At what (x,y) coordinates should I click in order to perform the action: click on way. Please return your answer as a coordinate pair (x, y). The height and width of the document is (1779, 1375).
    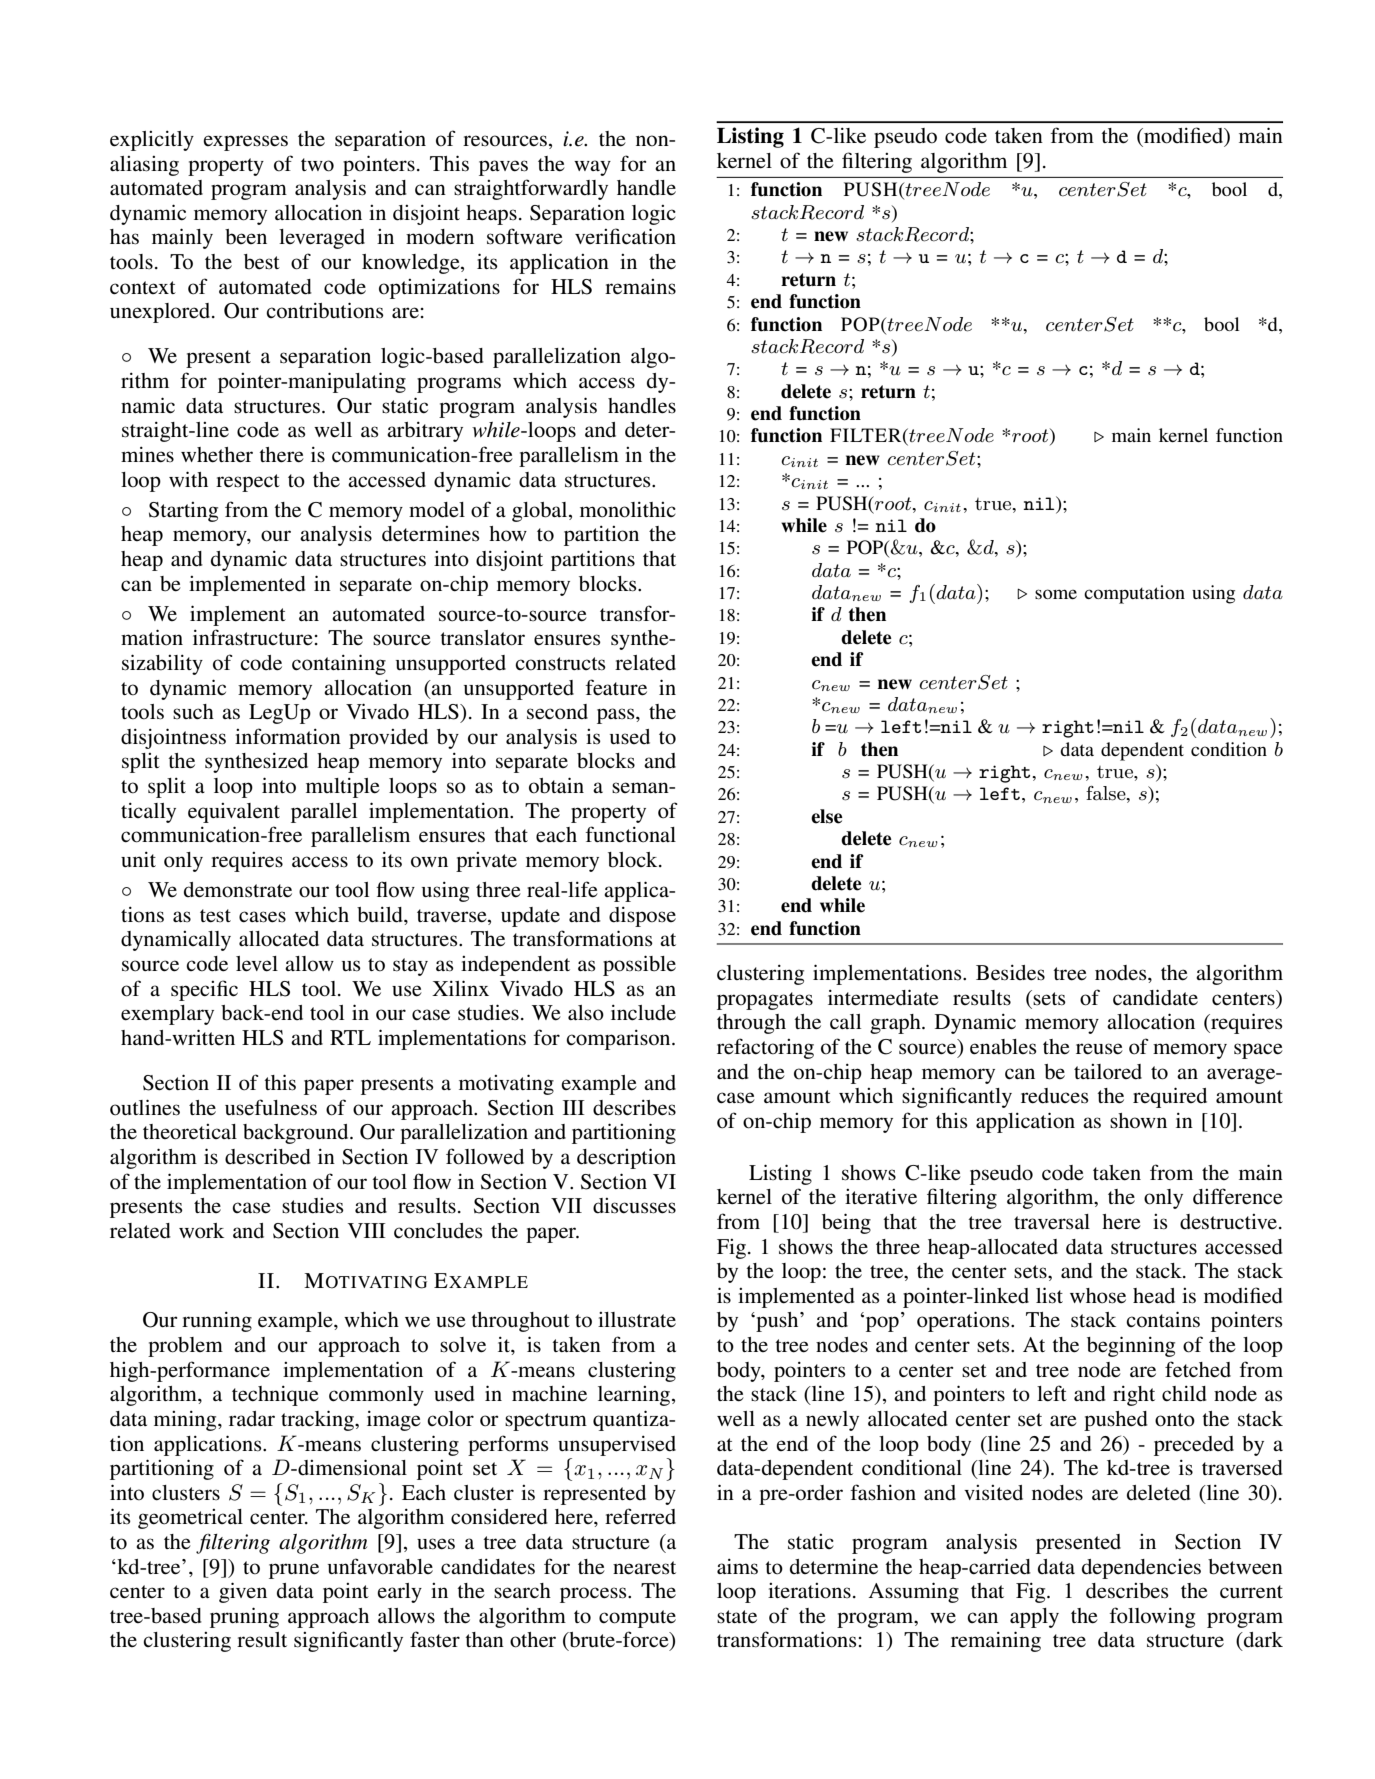
    Looking at the image, I should click on (592, 168).
